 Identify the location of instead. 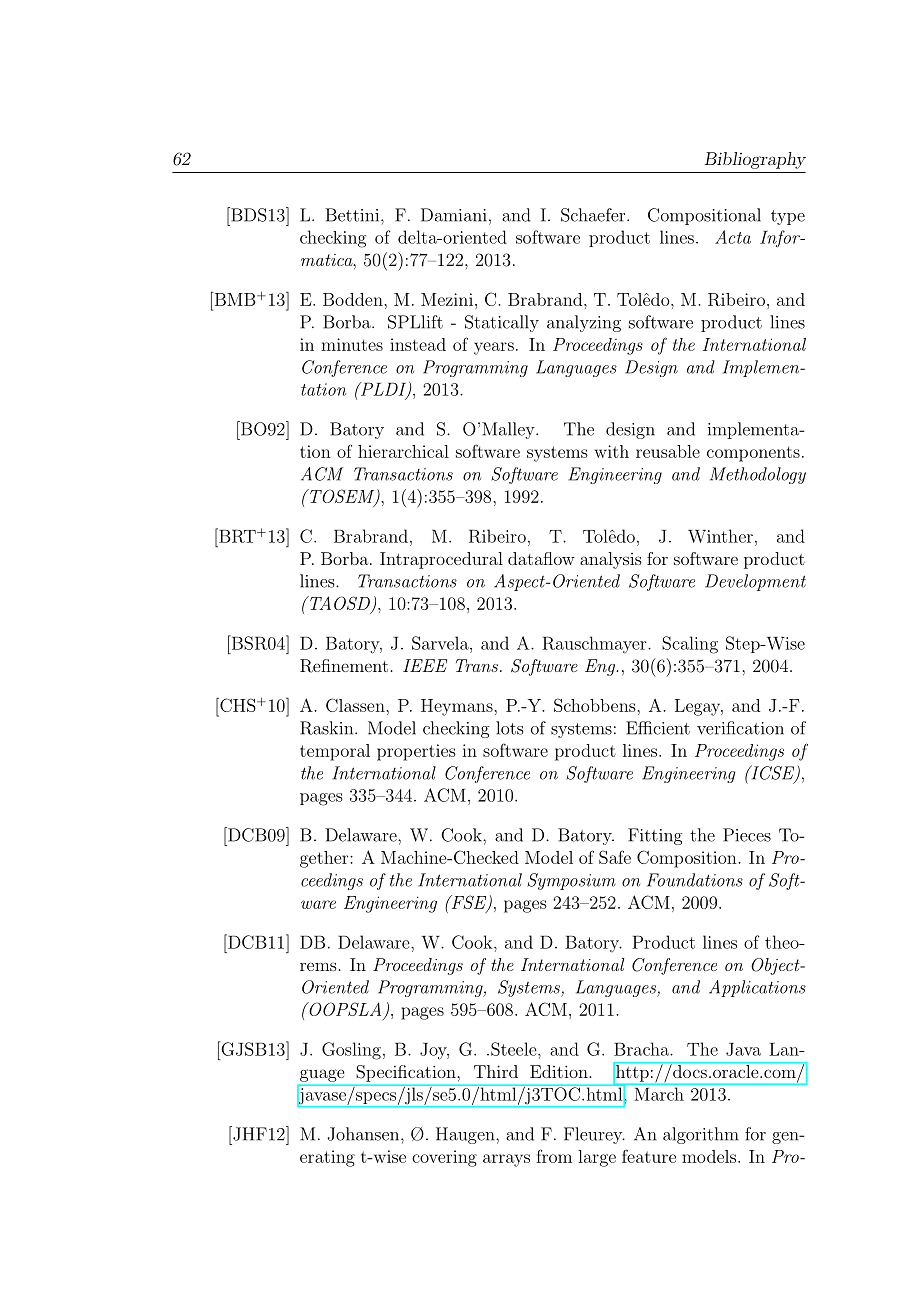
(418, 344).
